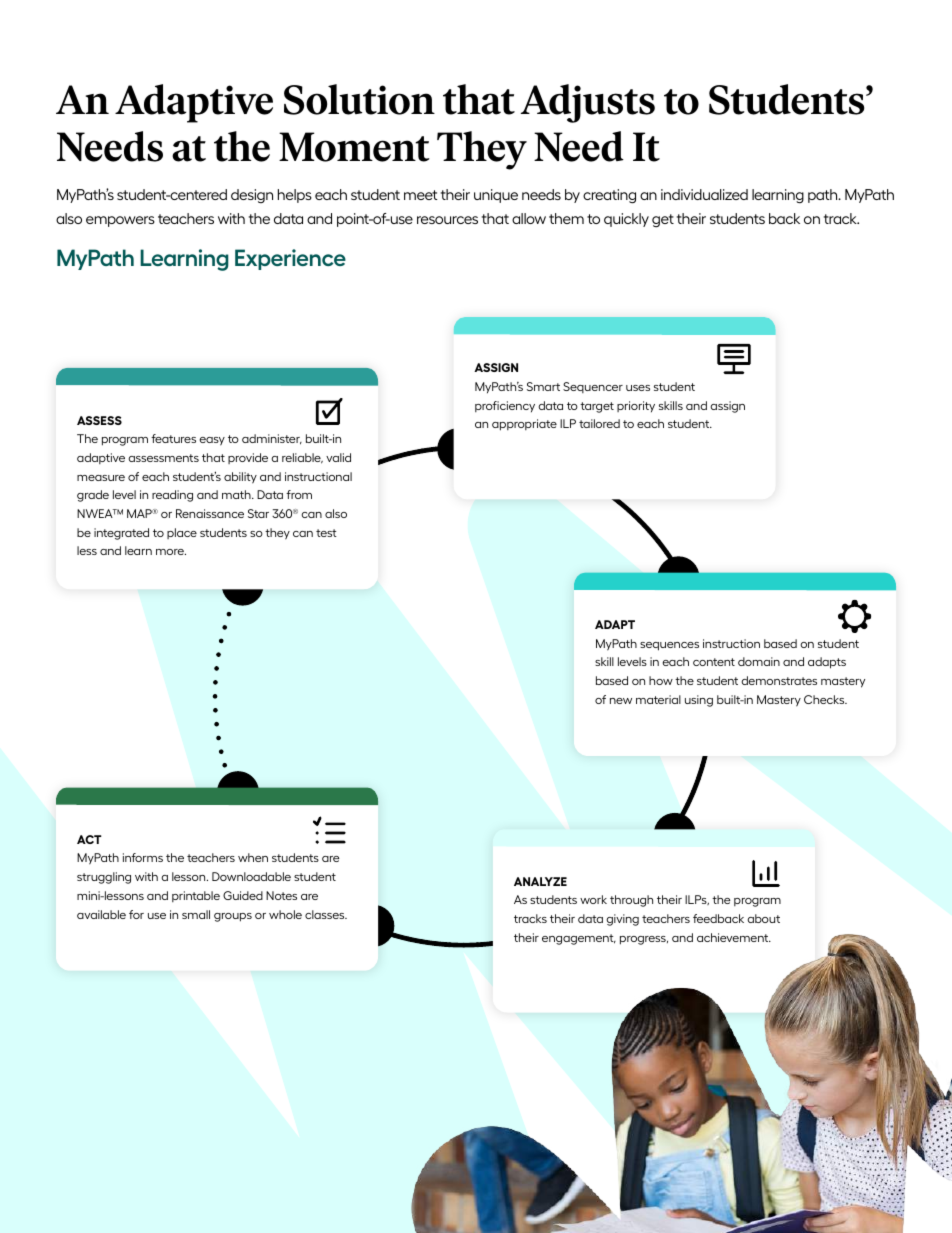 The width and height of the page is (952, 1233). What do you see at coordinates (252, 196) in the page?
I see `design` at bounding box center [252, 196].
